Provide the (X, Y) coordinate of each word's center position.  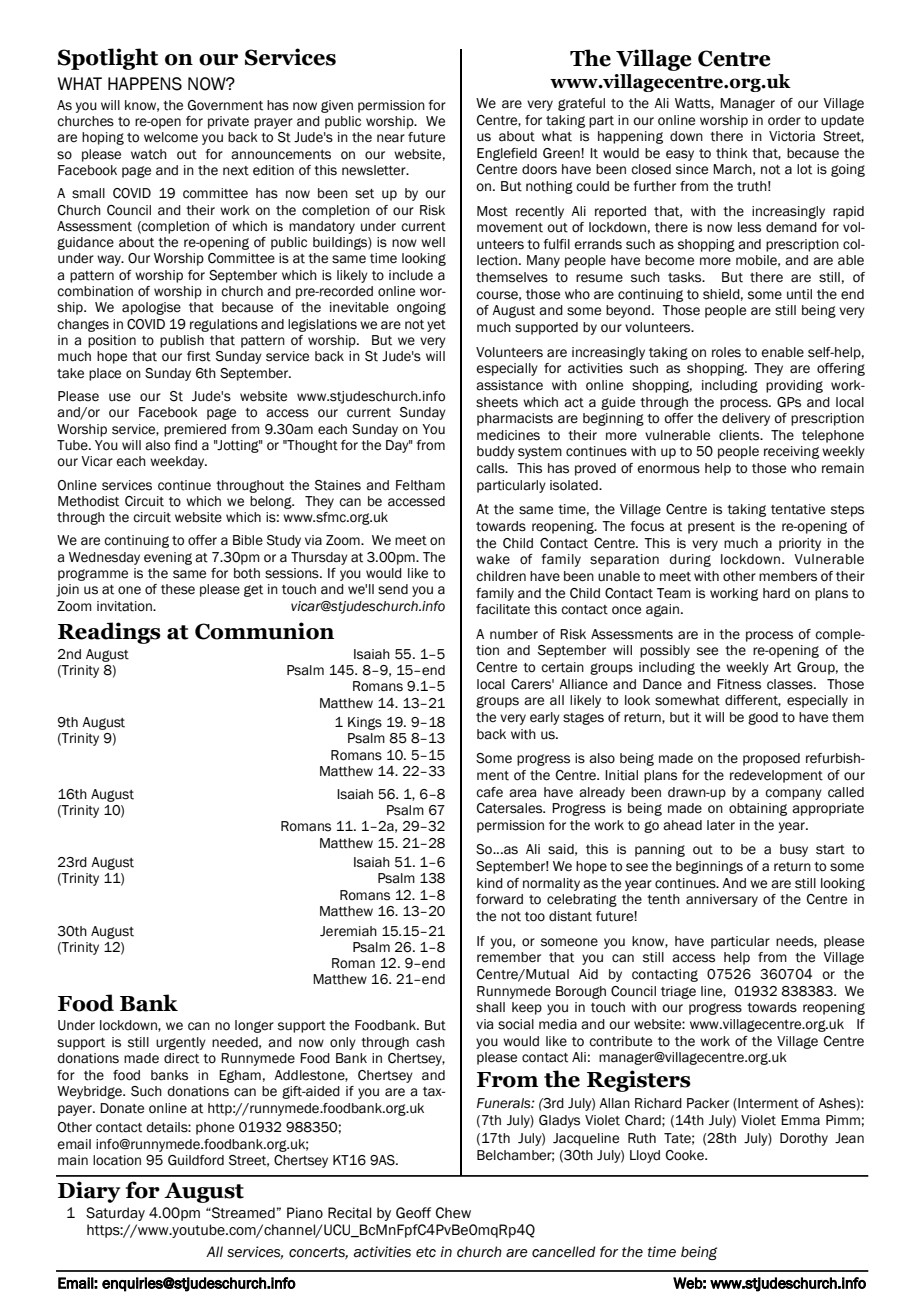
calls (491, 468)
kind (490, 883)
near (391, 138)
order (784, 120)
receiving (791, 452)
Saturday (115, 1214)
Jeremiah (348, 931)
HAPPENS (145, 84)
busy (794, 850)
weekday (178, 462)
